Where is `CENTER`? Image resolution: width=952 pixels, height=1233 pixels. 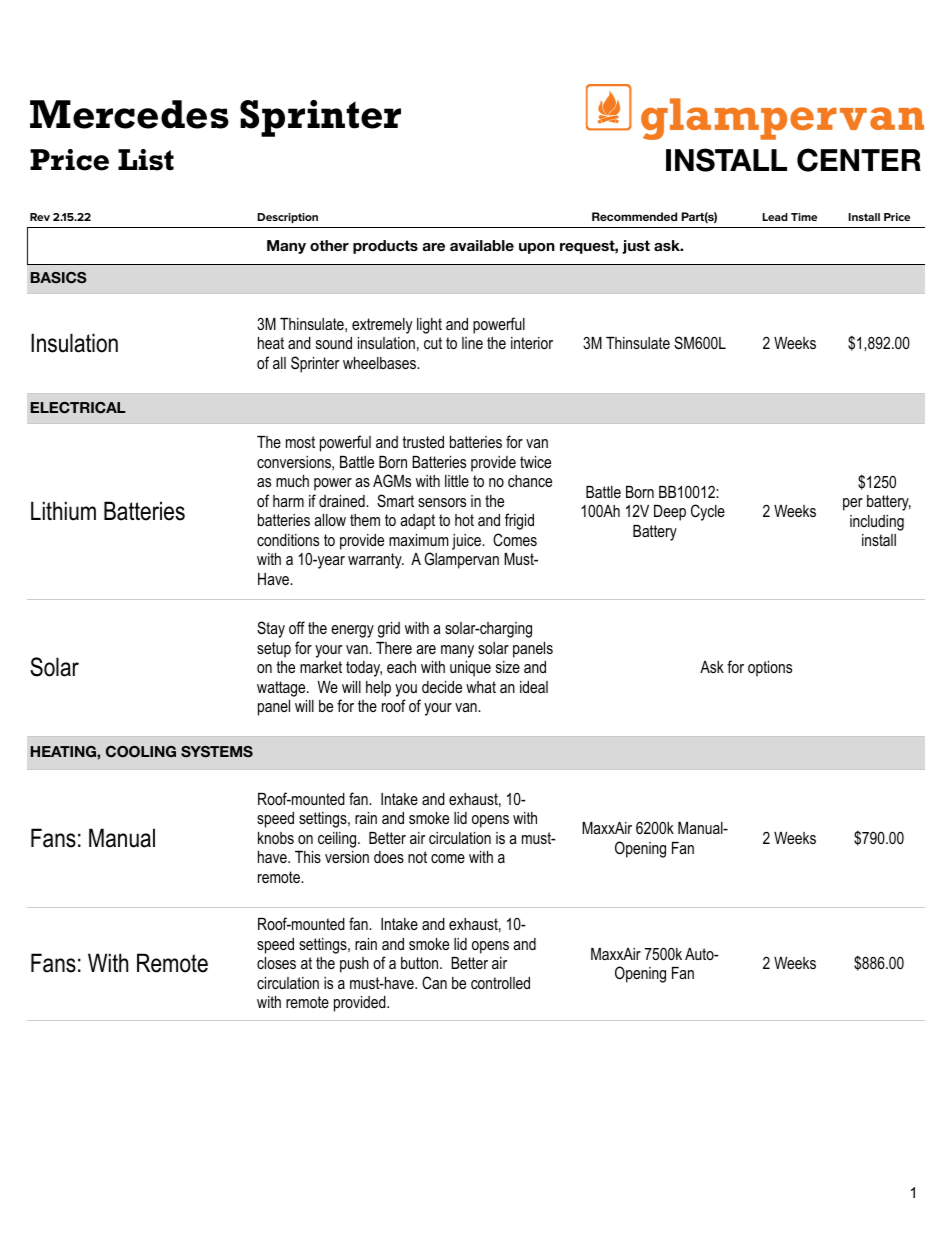
CENTER is located at coordinates (859, 160).
